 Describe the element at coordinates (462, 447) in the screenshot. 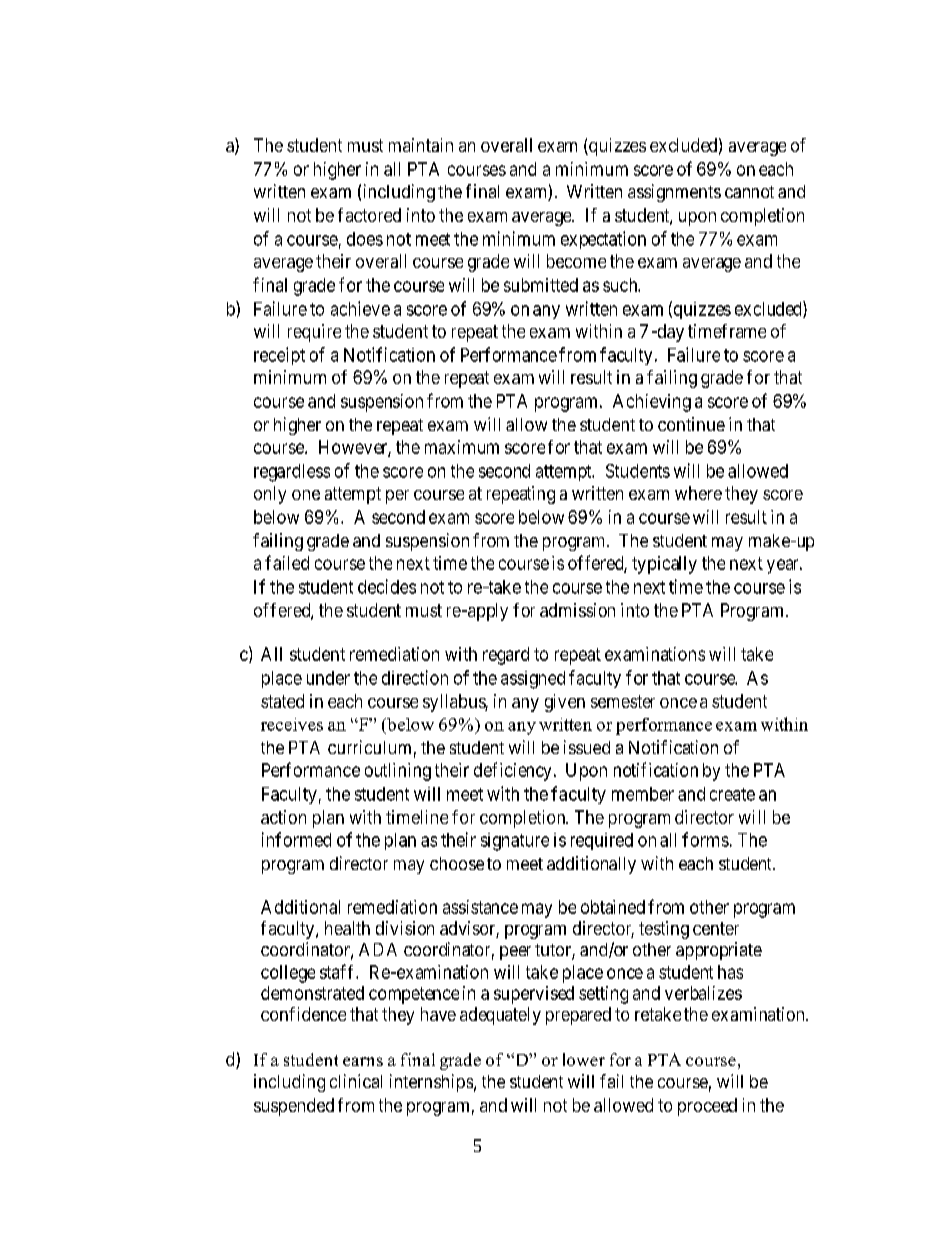

I see `maximum` at that location.
